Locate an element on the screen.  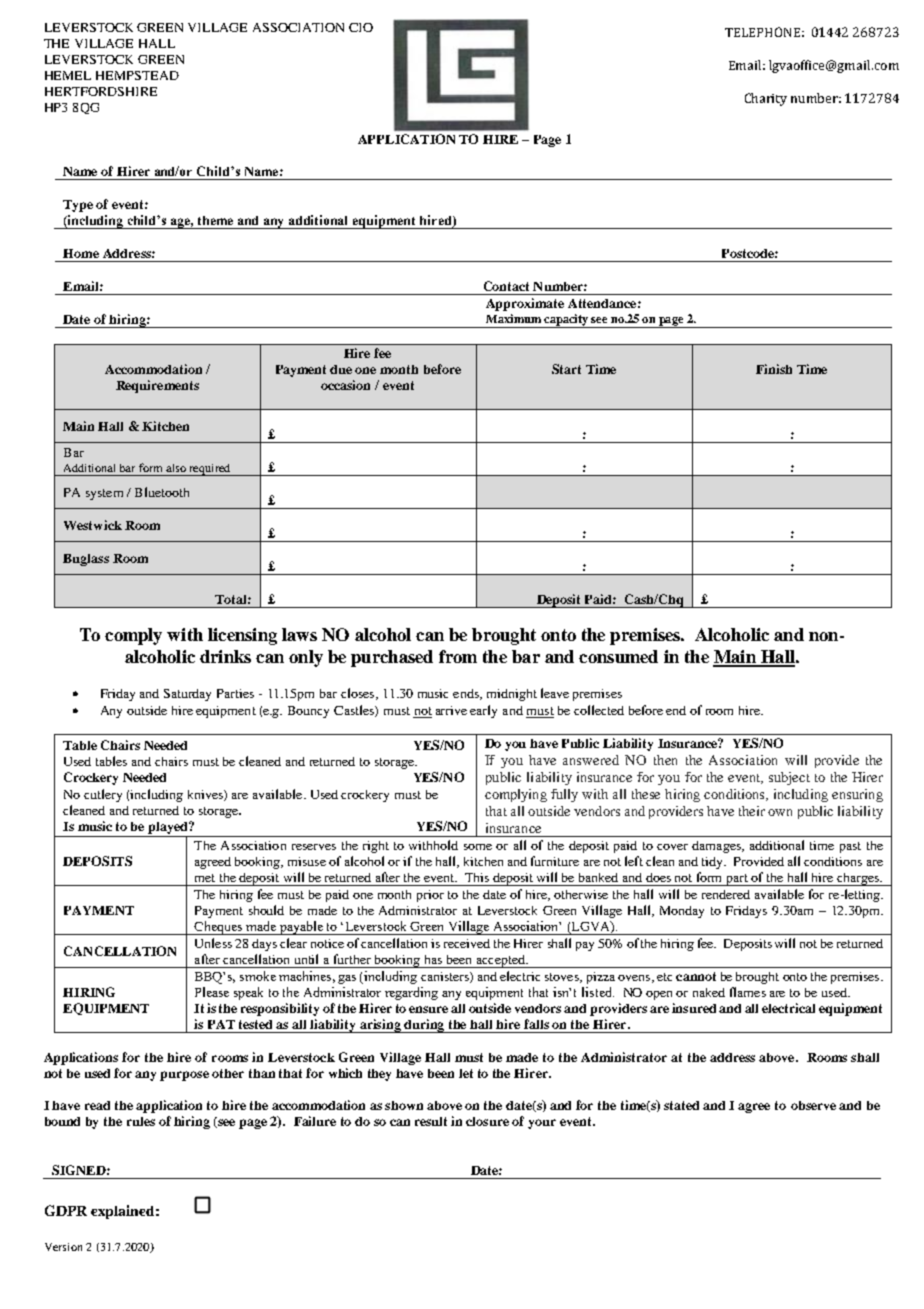
closure is located at coordinates (487, 1121).
